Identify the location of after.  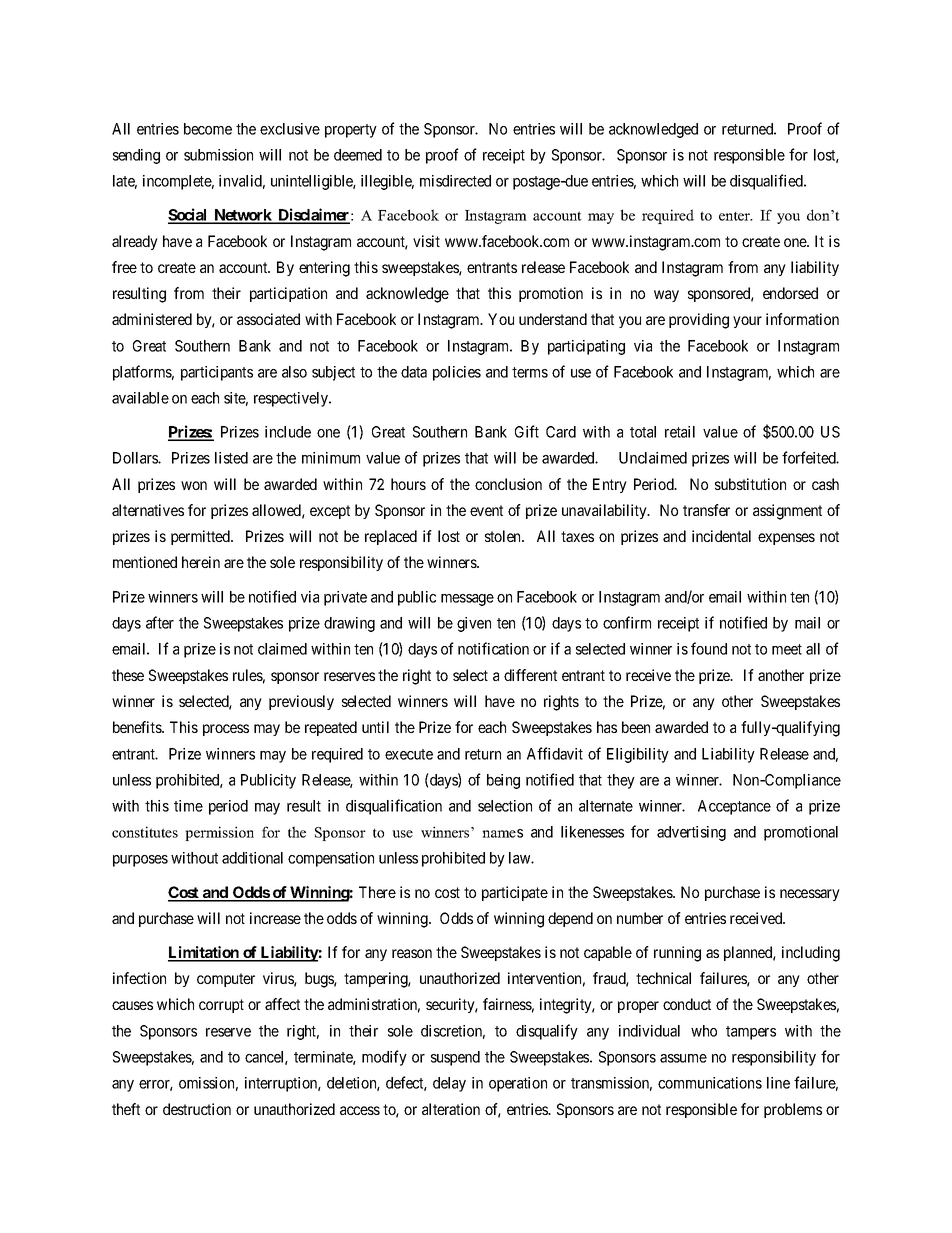
(160, 622).
